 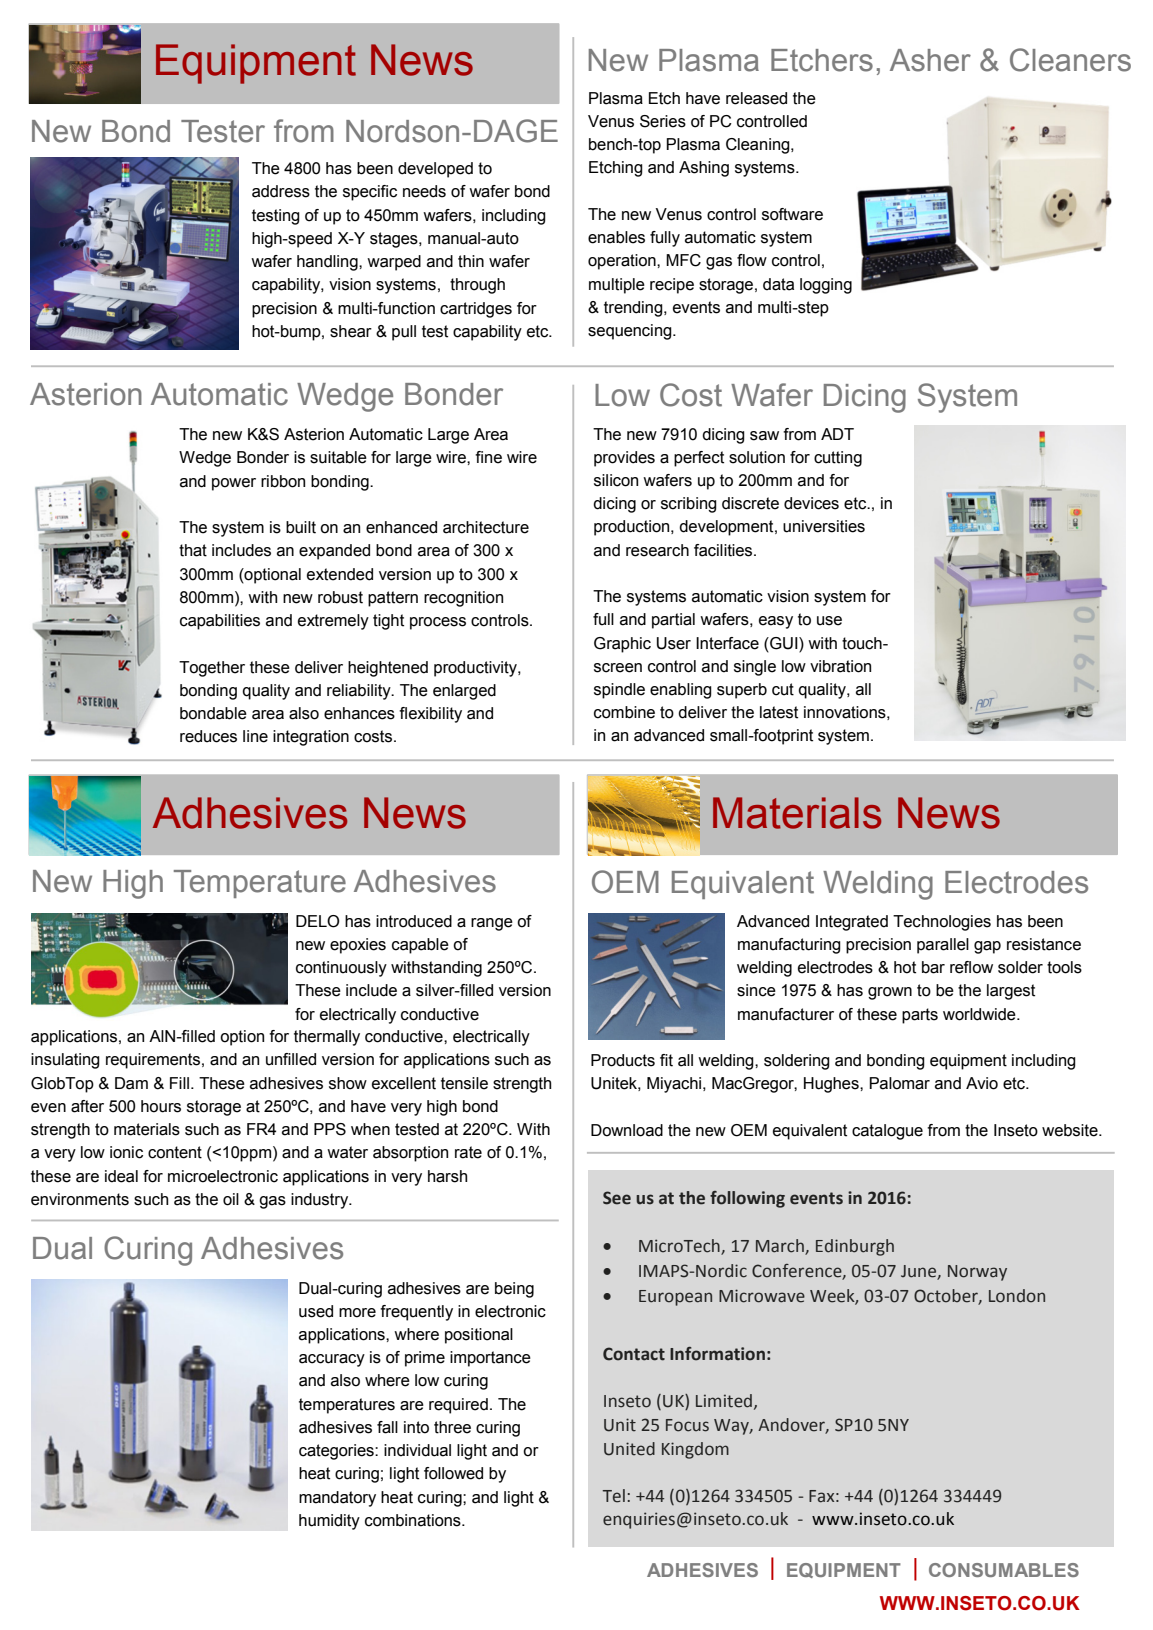 What do you see at coordinates (617, 1198) in the image?
I see `See` at bounding box center [617, 1198].
